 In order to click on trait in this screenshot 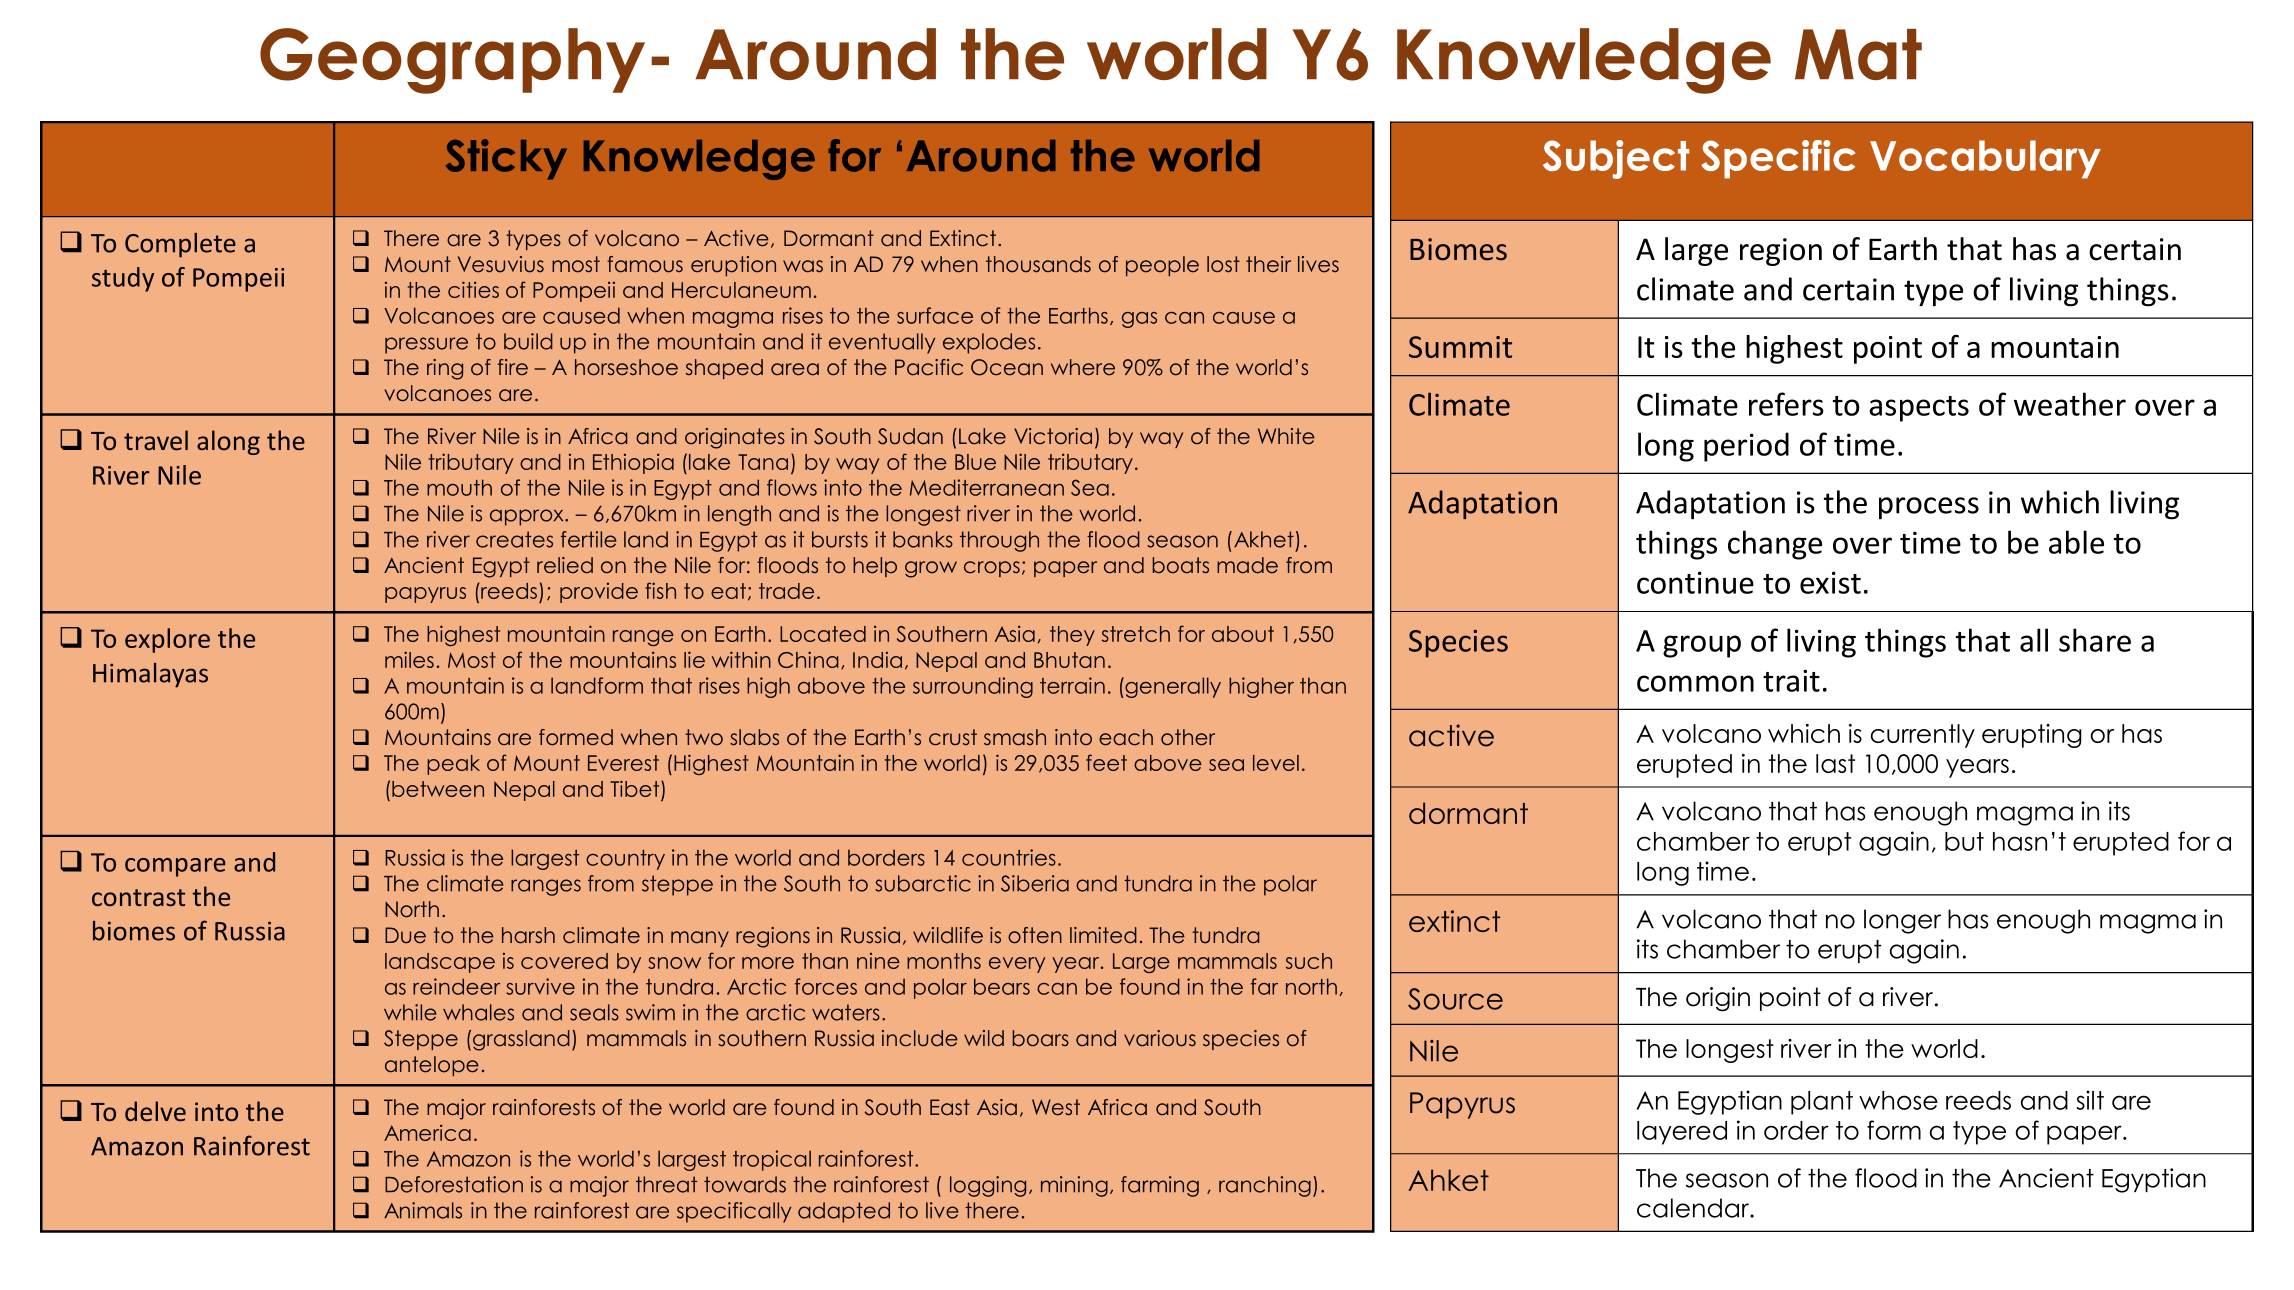, I will do `click(1791, 680)`.
